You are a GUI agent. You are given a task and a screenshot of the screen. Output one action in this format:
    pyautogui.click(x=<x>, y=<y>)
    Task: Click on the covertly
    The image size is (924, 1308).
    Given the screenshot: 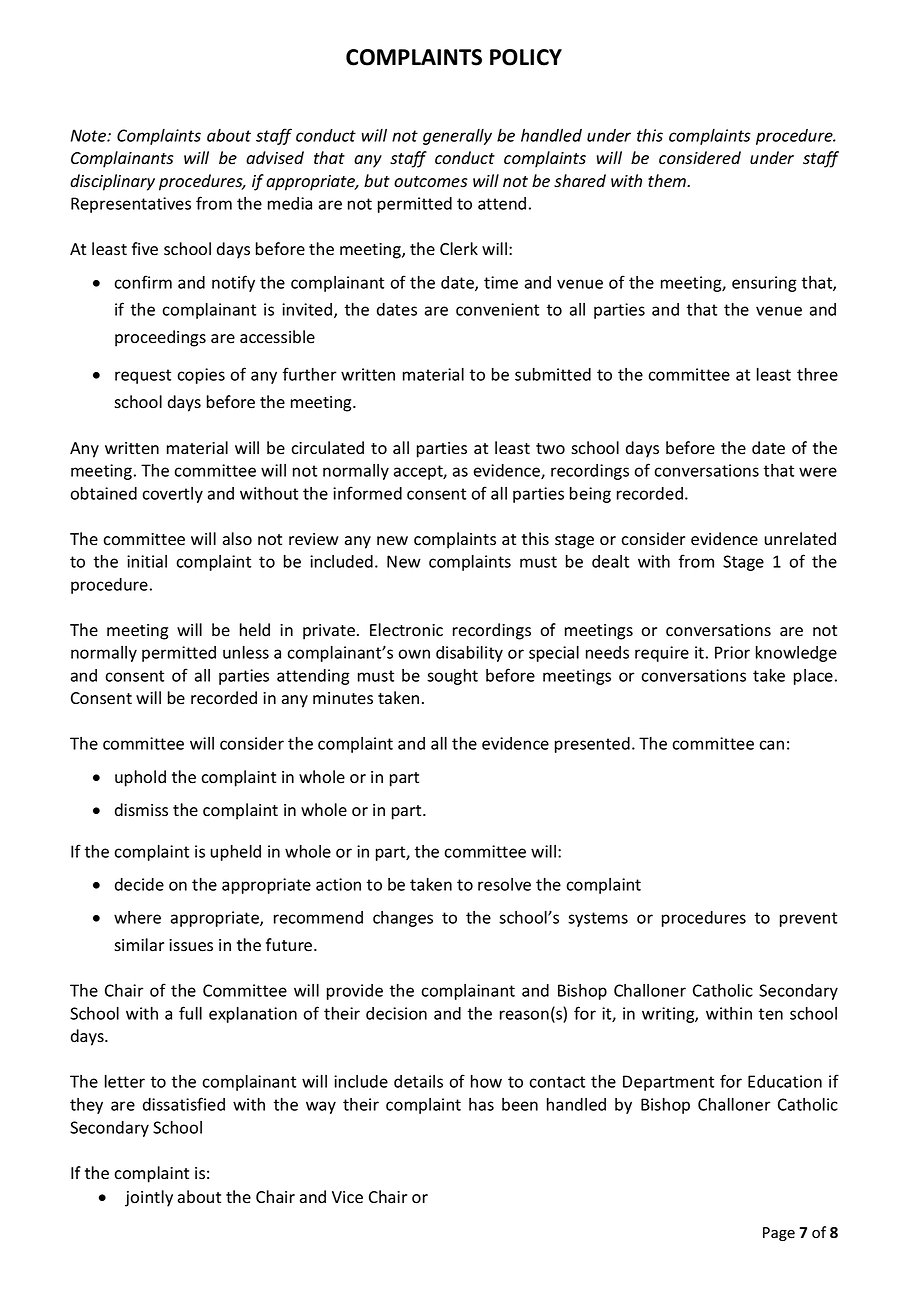 What is the action you would take?
    pyautogui.click(x=172, y=495)
